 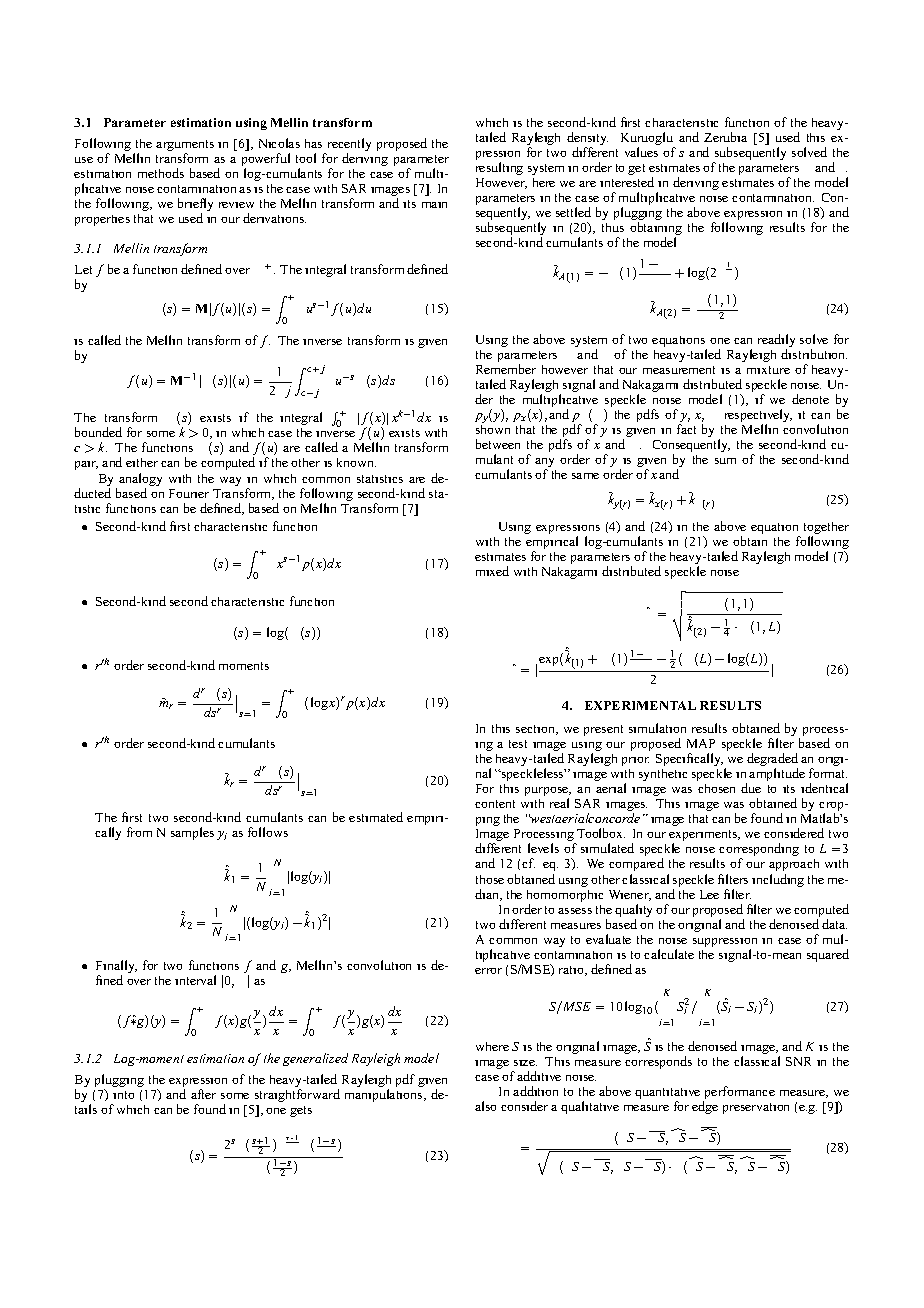 What do you see at coordinates (758, 417) in the page?
I see `respectively` at bounding box center [758, 417].
